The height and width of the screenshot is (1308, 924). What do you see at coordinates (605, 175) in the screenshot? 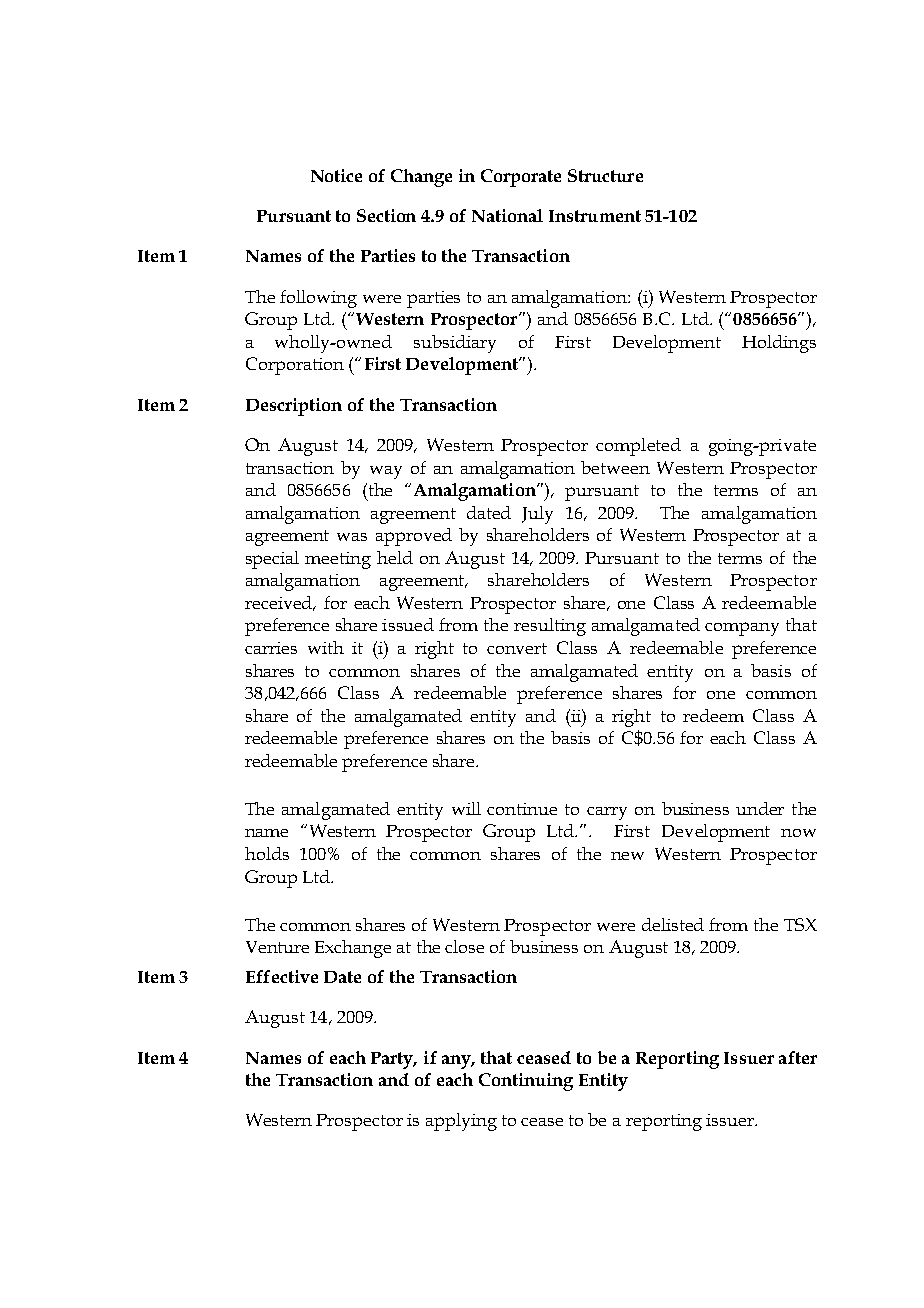
I see `Structure` at bounding box center [605, 175].
